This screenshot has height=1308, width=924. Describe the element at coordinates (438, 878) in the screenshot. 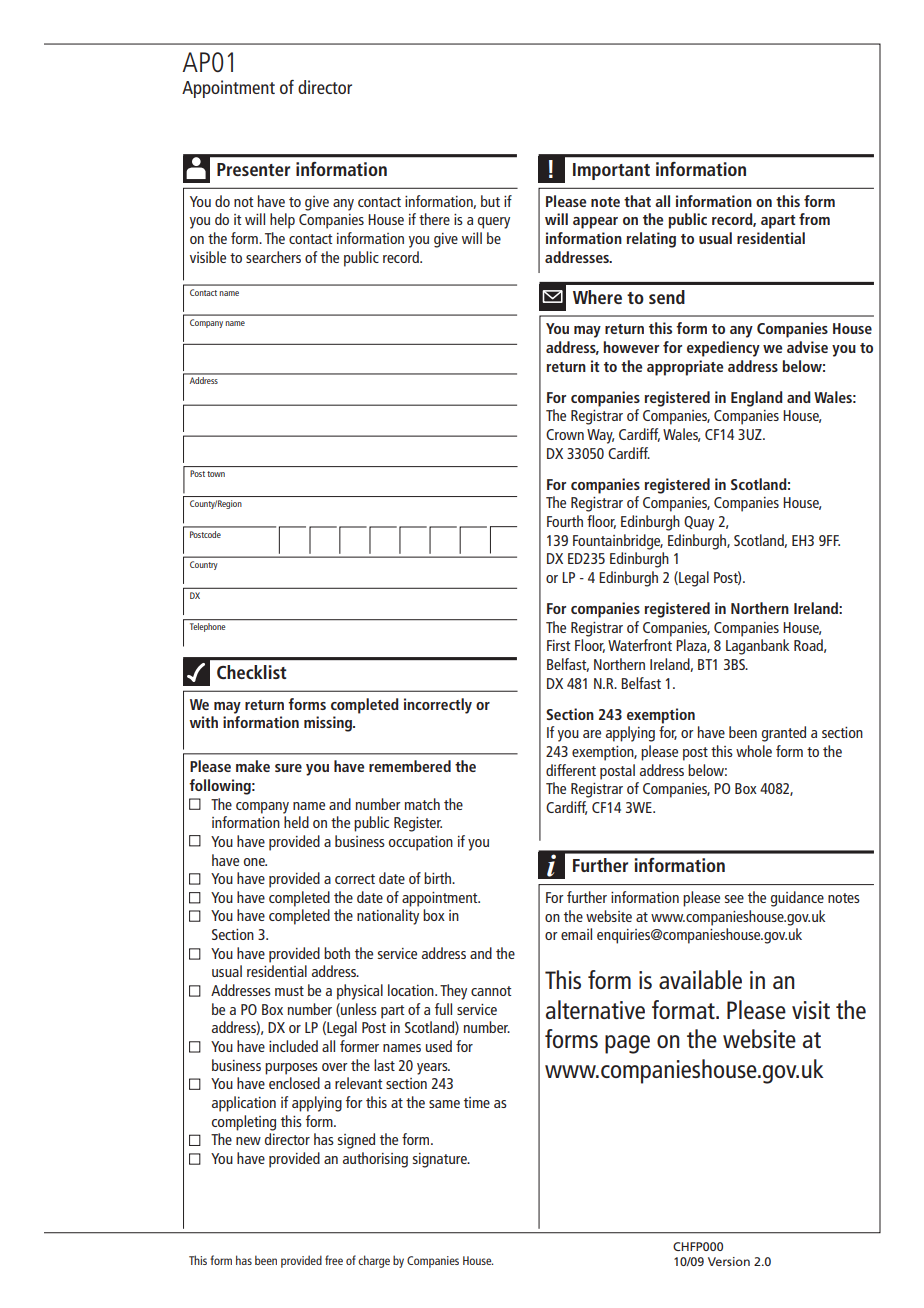

I see `birth` at that location.
